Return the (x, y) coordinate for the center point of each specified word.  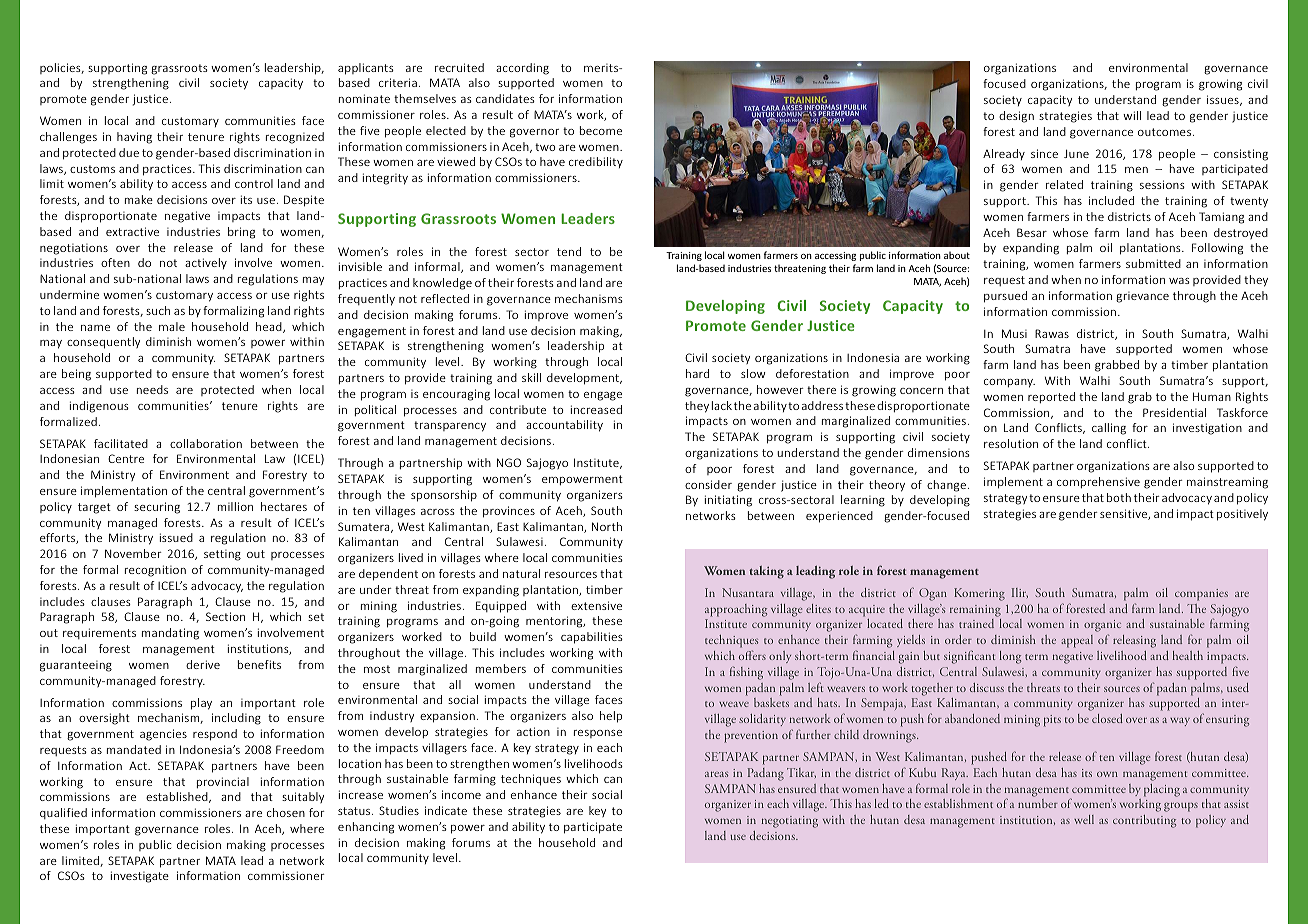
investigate (140, 877)
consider (708, 484)
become (601, 130)
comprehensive (1098, 483)
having (134, 138)
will (1132, 115)
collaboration (206, 443)
